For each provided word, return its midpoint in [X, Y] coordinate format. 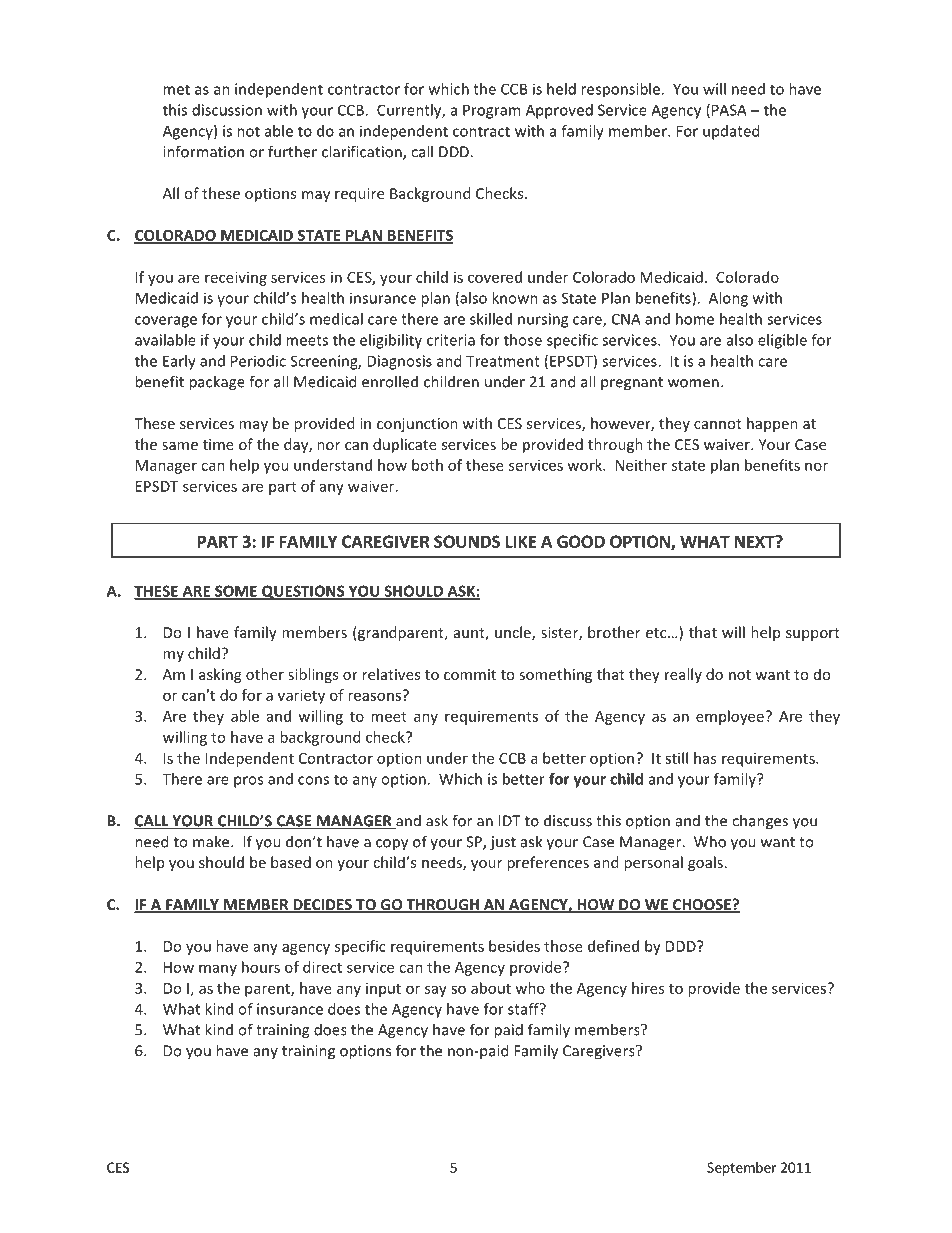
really [683, 675]
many [218, 970]
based [291, 862]
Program [491, 111]
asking [220, 675]
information [203, 151]
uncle [514, 633]
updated [731, 132]
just [503, 843]
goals [705, 863]
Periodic [258, 361]
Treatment [503, 361]
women [693, 383]
